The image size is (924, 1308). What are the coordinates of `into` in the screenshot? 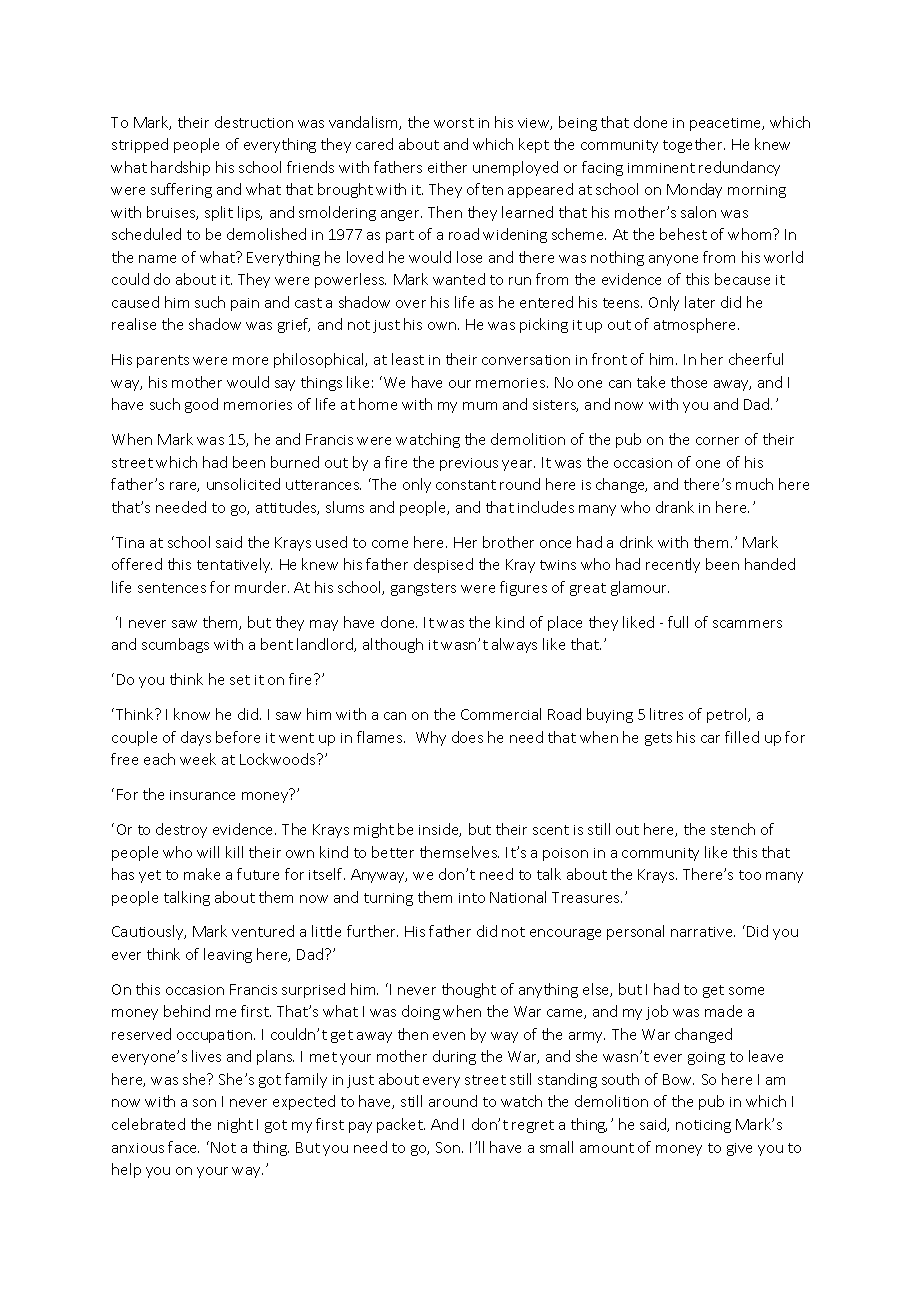 It's located at (472, 898).
